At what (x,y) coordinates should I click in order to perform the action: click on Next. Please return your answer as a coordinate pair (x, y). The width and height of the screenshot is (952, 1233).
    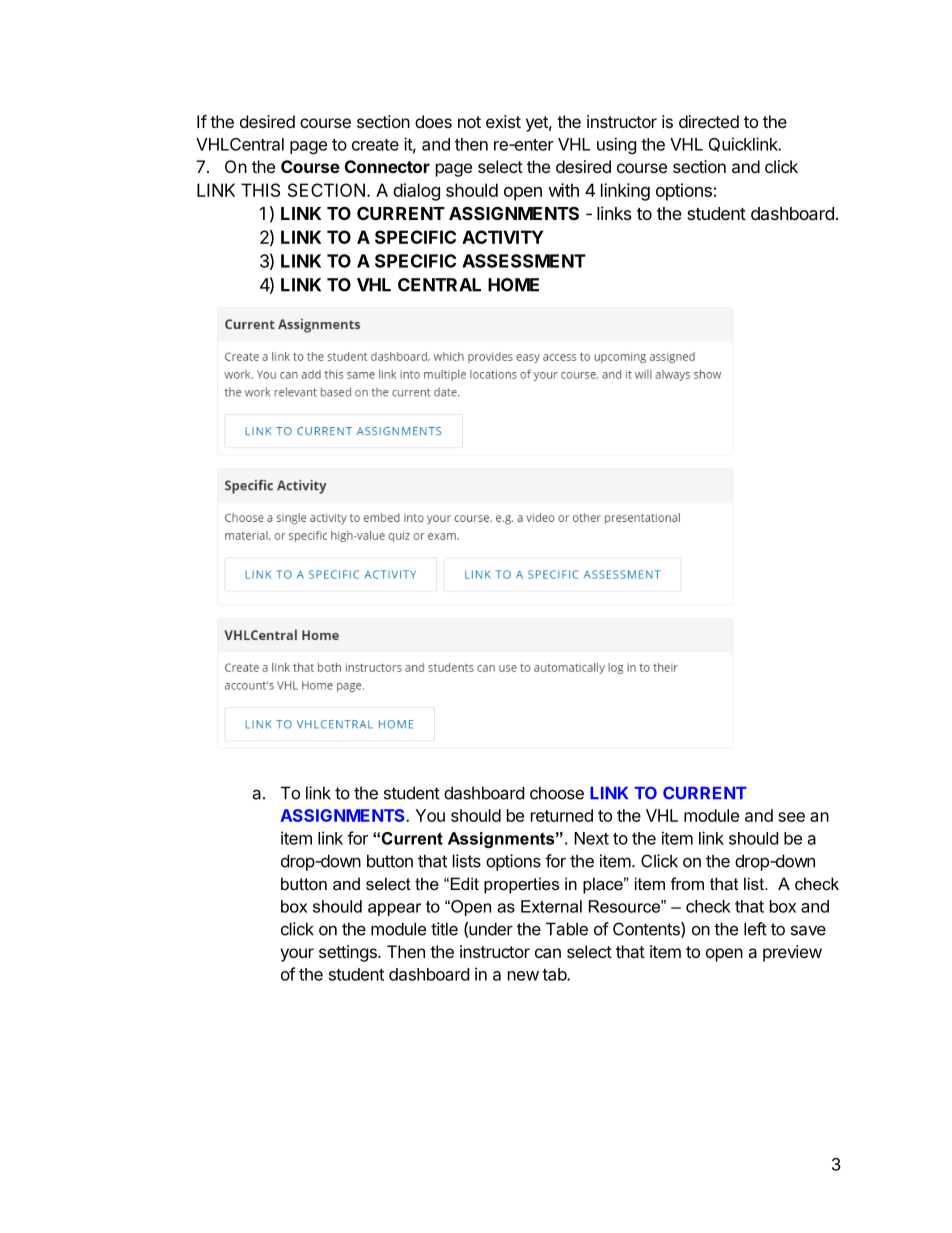
    Looking at the image, I should click on (591, 838).
